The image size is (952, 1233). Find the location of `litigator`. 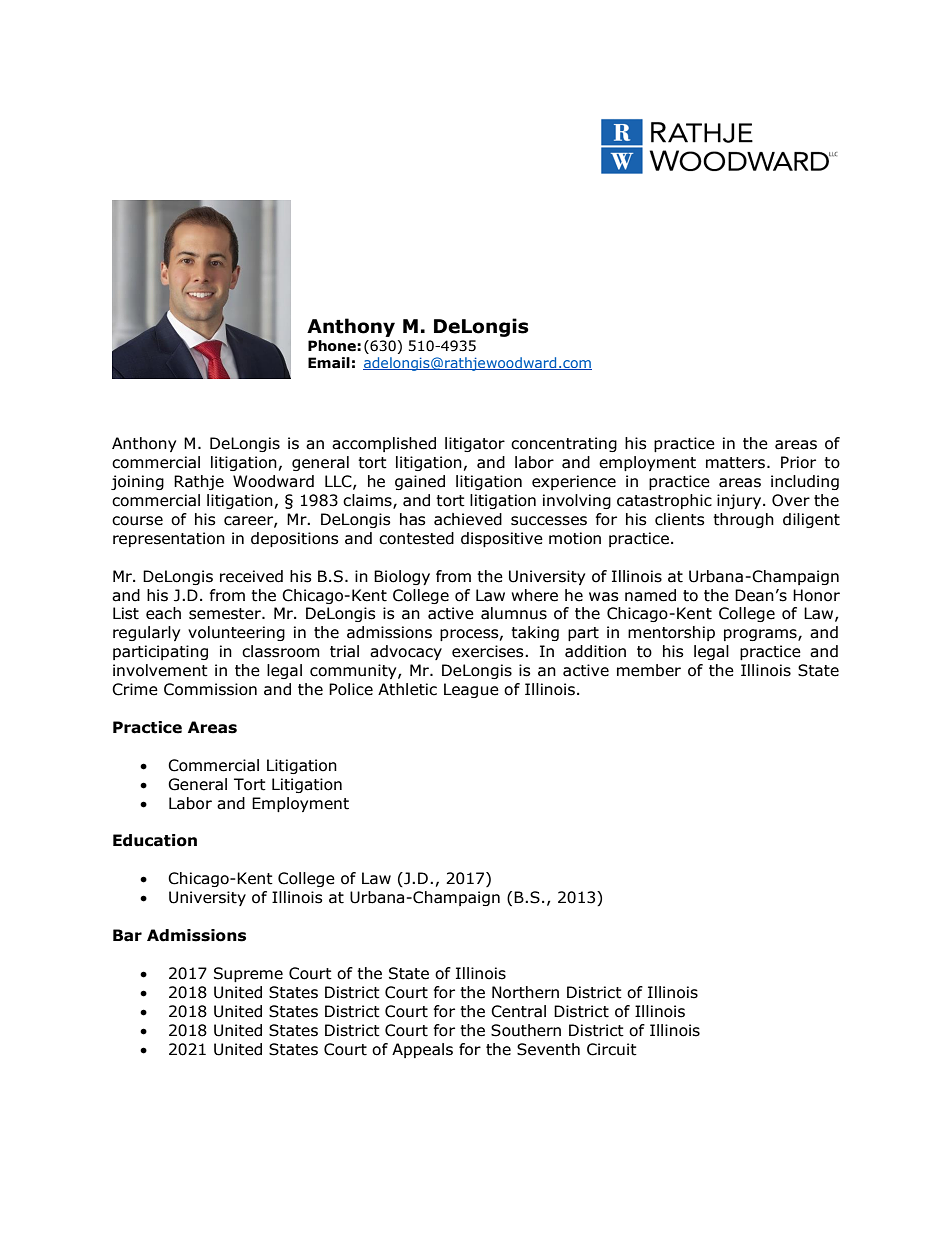

litigator is located at coordinates (475, 444).
